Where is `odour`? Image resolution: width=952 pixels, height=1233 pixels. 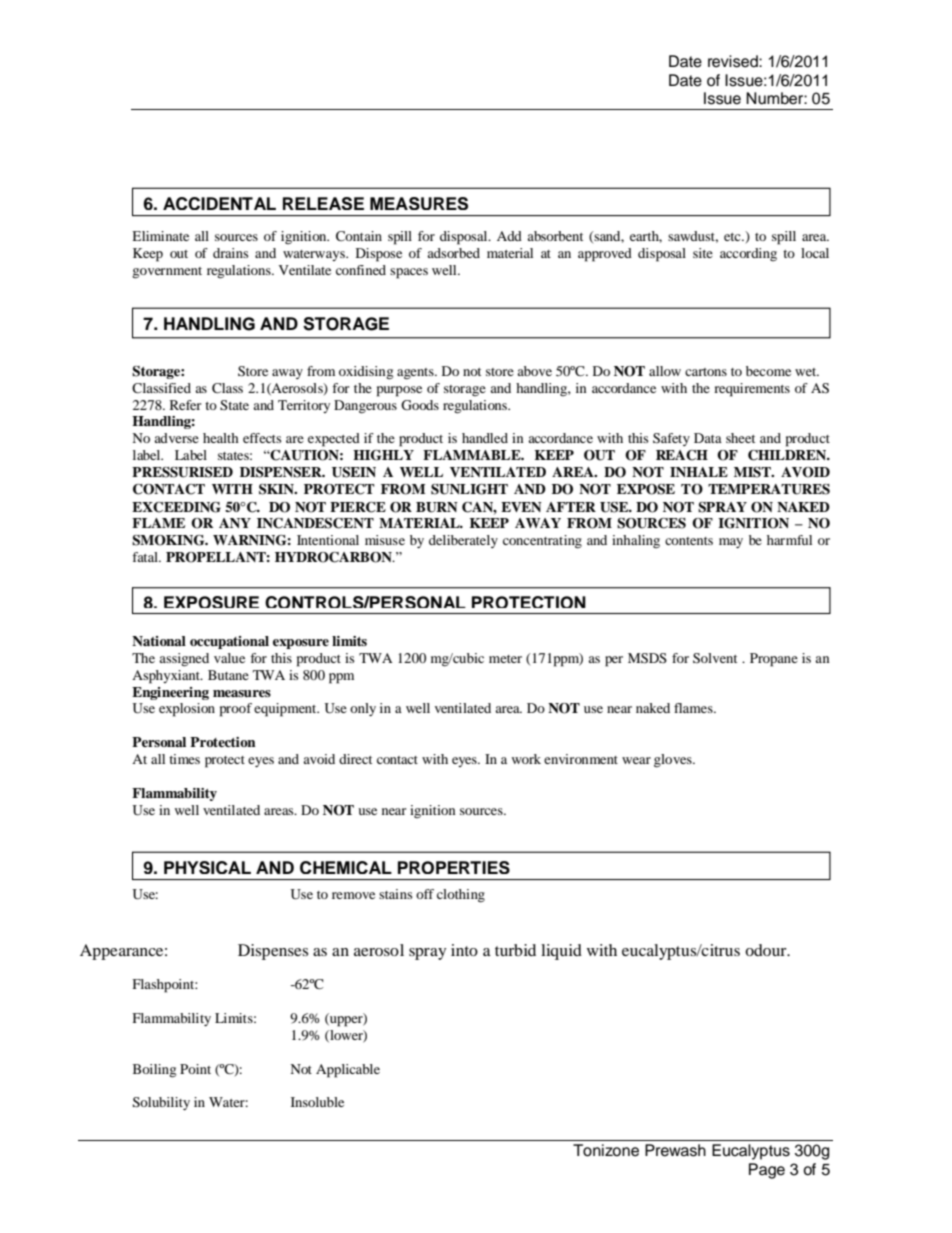 odour is located at coordinates (767, 950).
